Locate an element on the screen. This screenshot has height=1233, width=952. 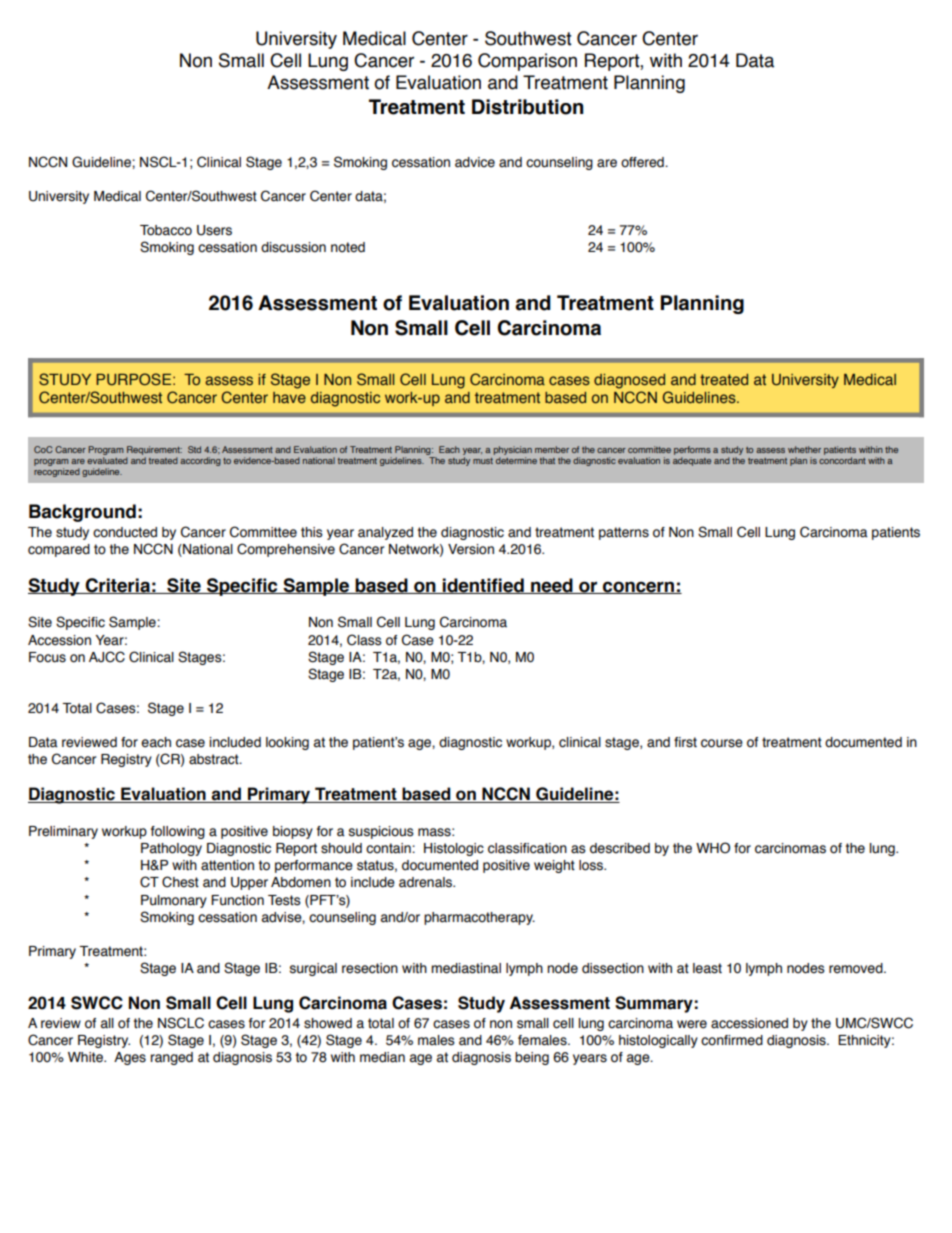
Tobacco is located at coordinates (166, 230).
